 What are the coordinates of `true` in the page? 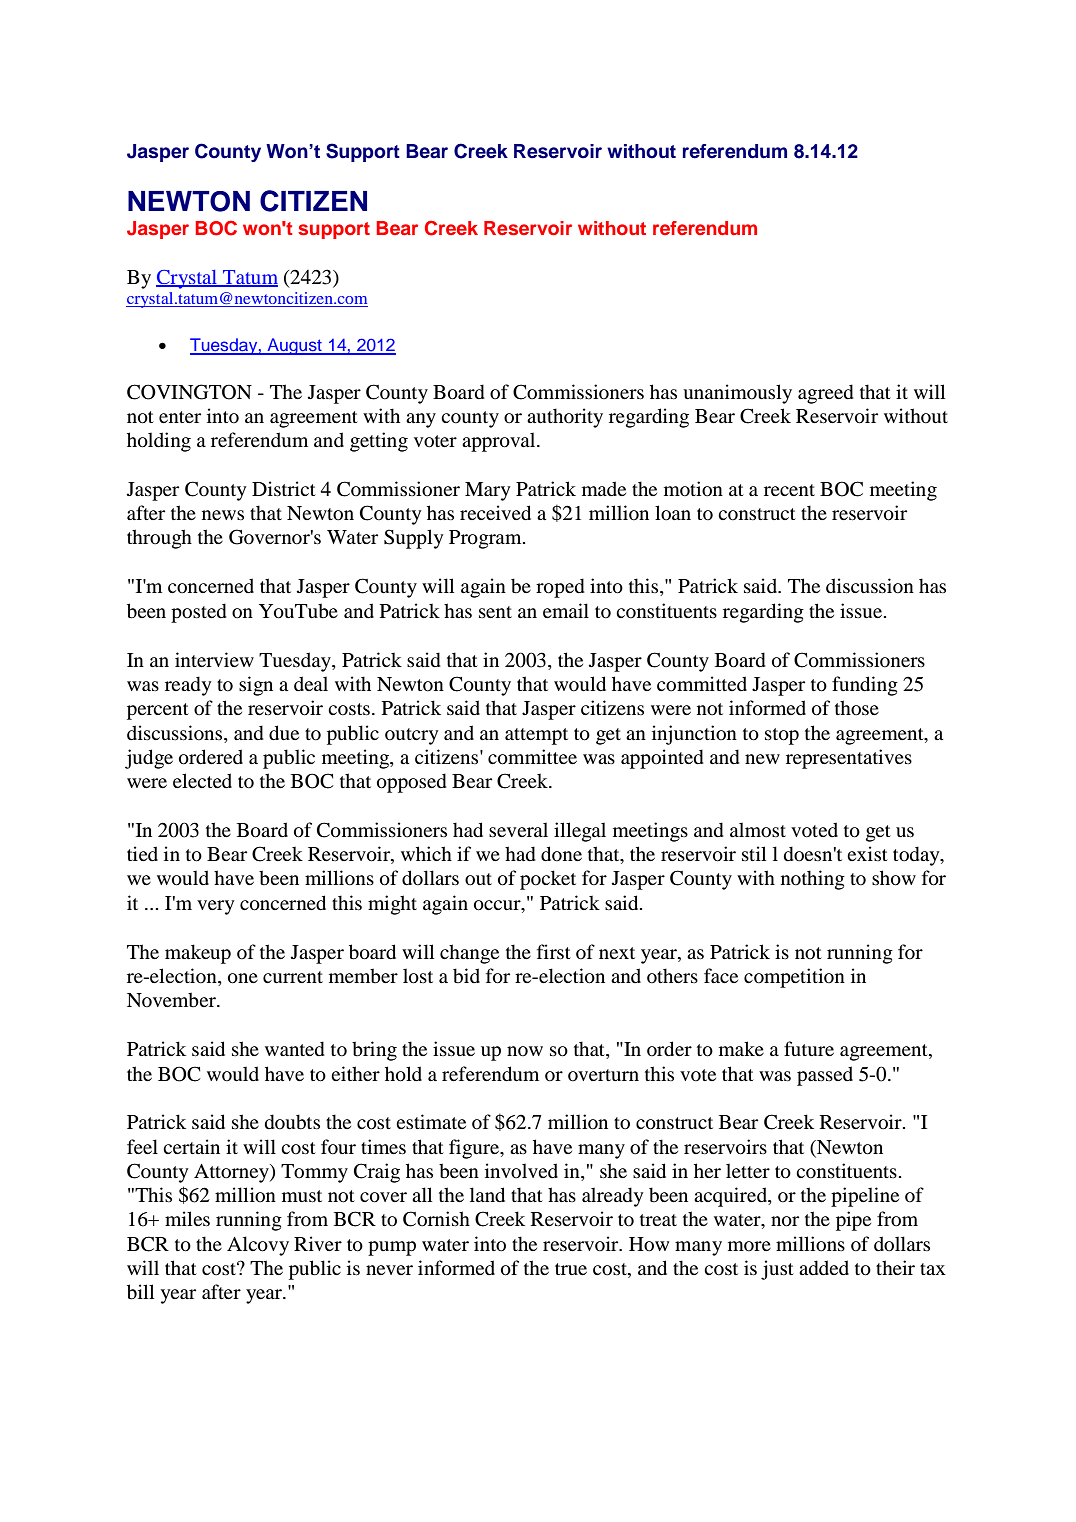 It's located at (571, 1269).
